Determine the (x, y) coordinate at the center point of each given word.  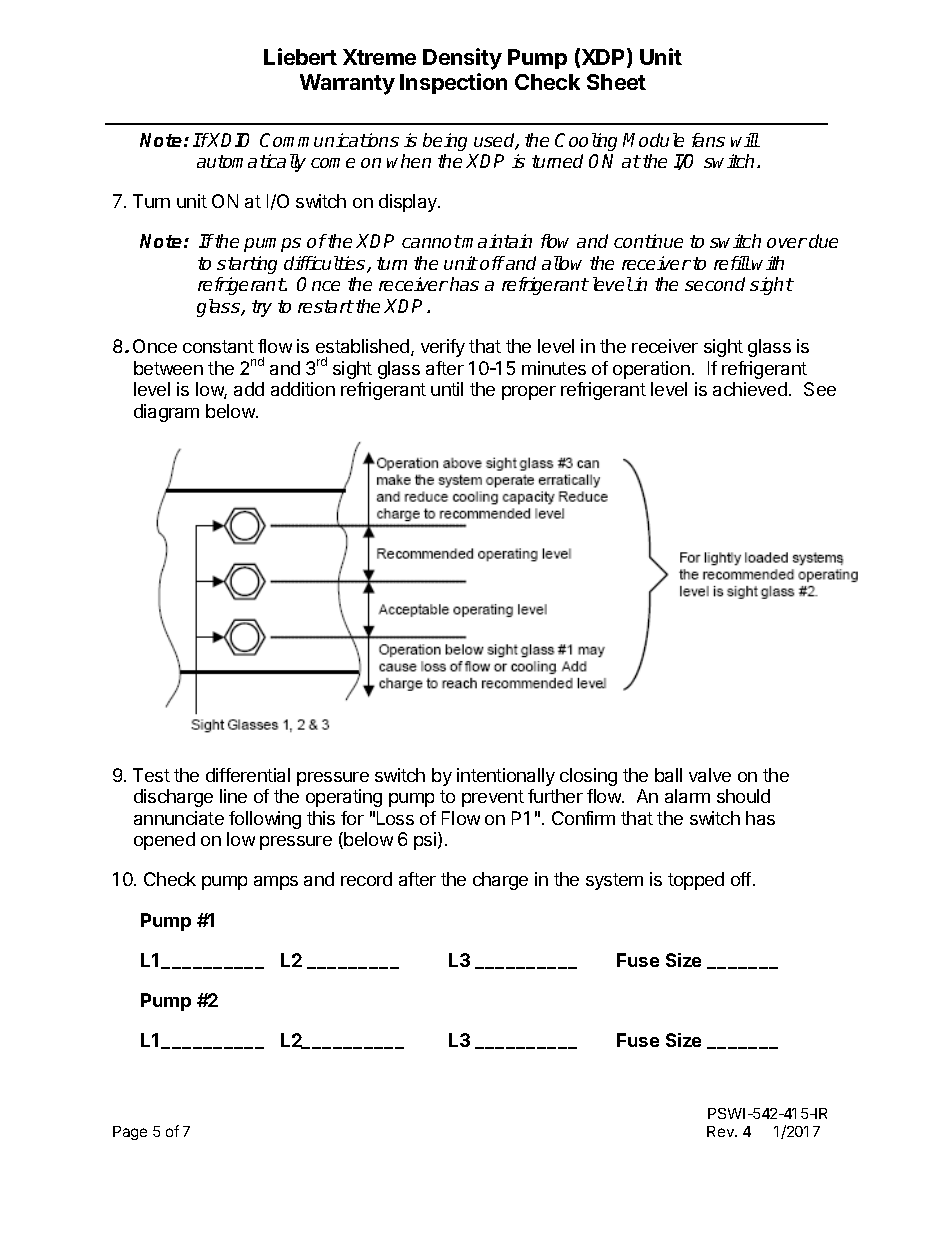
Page (130, 1133)
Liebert (300, 56)
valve (710, 775)
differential (248, 775)
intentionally (506, 777)
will (745, 140)
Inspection (453, 83)
